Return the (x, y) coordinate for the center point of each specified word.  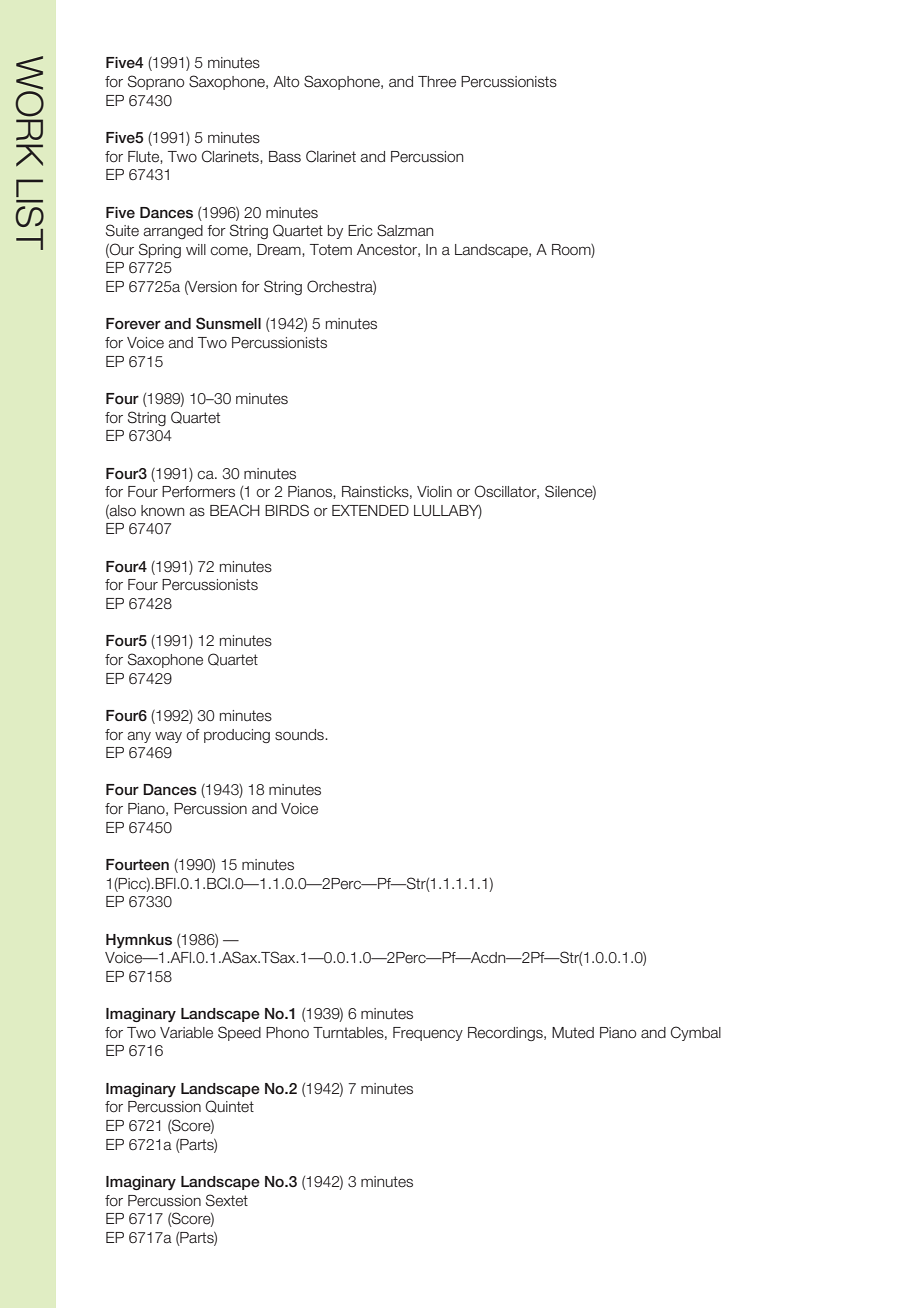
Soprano (156, 82)
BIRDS (287, 510)
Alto (286, 82)
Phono (287, 1032)
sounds (300, 735)
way (168, 737)
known (162, 510)
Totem (331, 250)
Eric (360, 230)
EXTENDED (370, 510)
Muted (573, 1033)
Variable (186, 1033)
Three (437, 82)
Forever (133, 323)
